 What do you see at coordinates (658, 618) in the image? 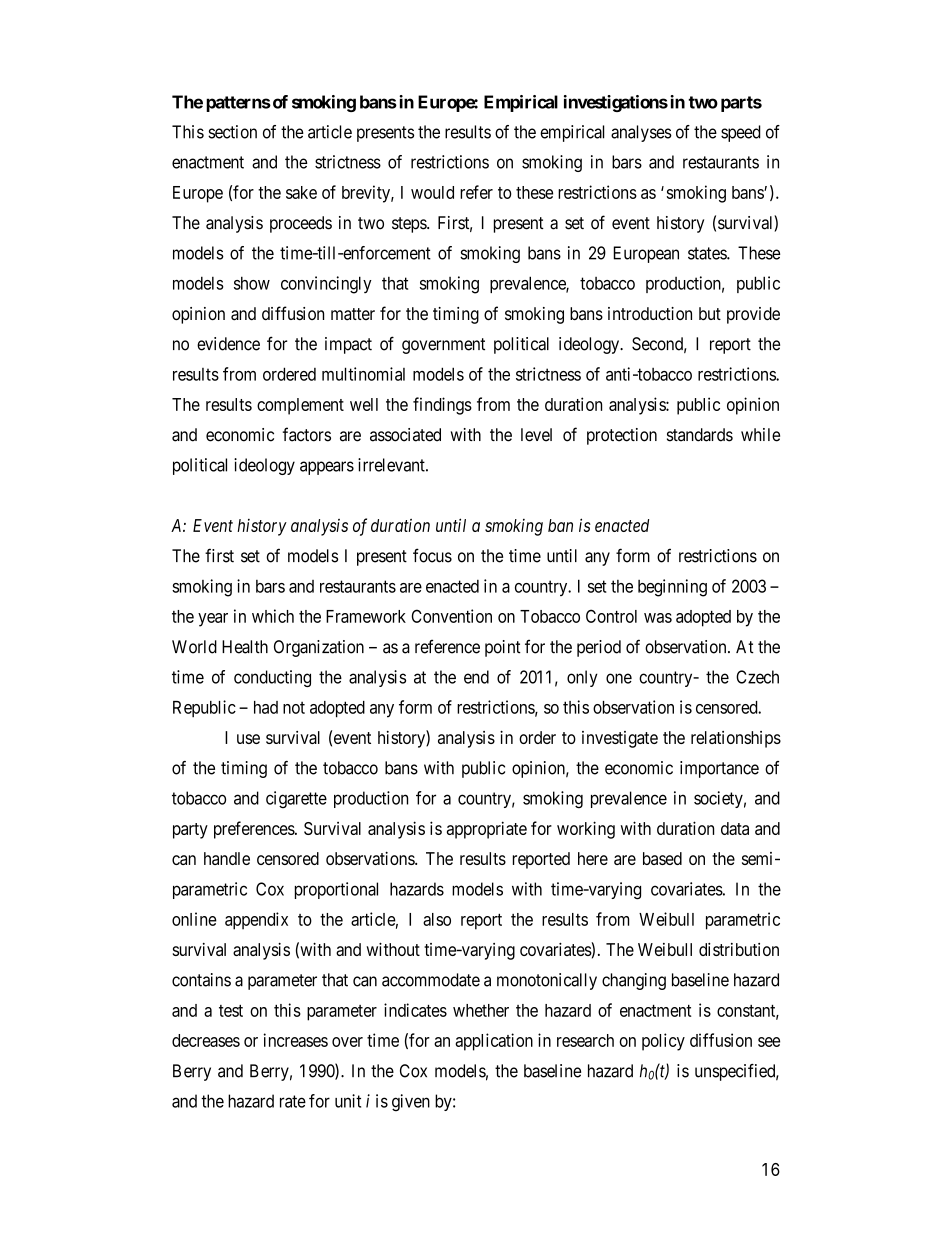
I see `was` at bounding box center [658, 618].
